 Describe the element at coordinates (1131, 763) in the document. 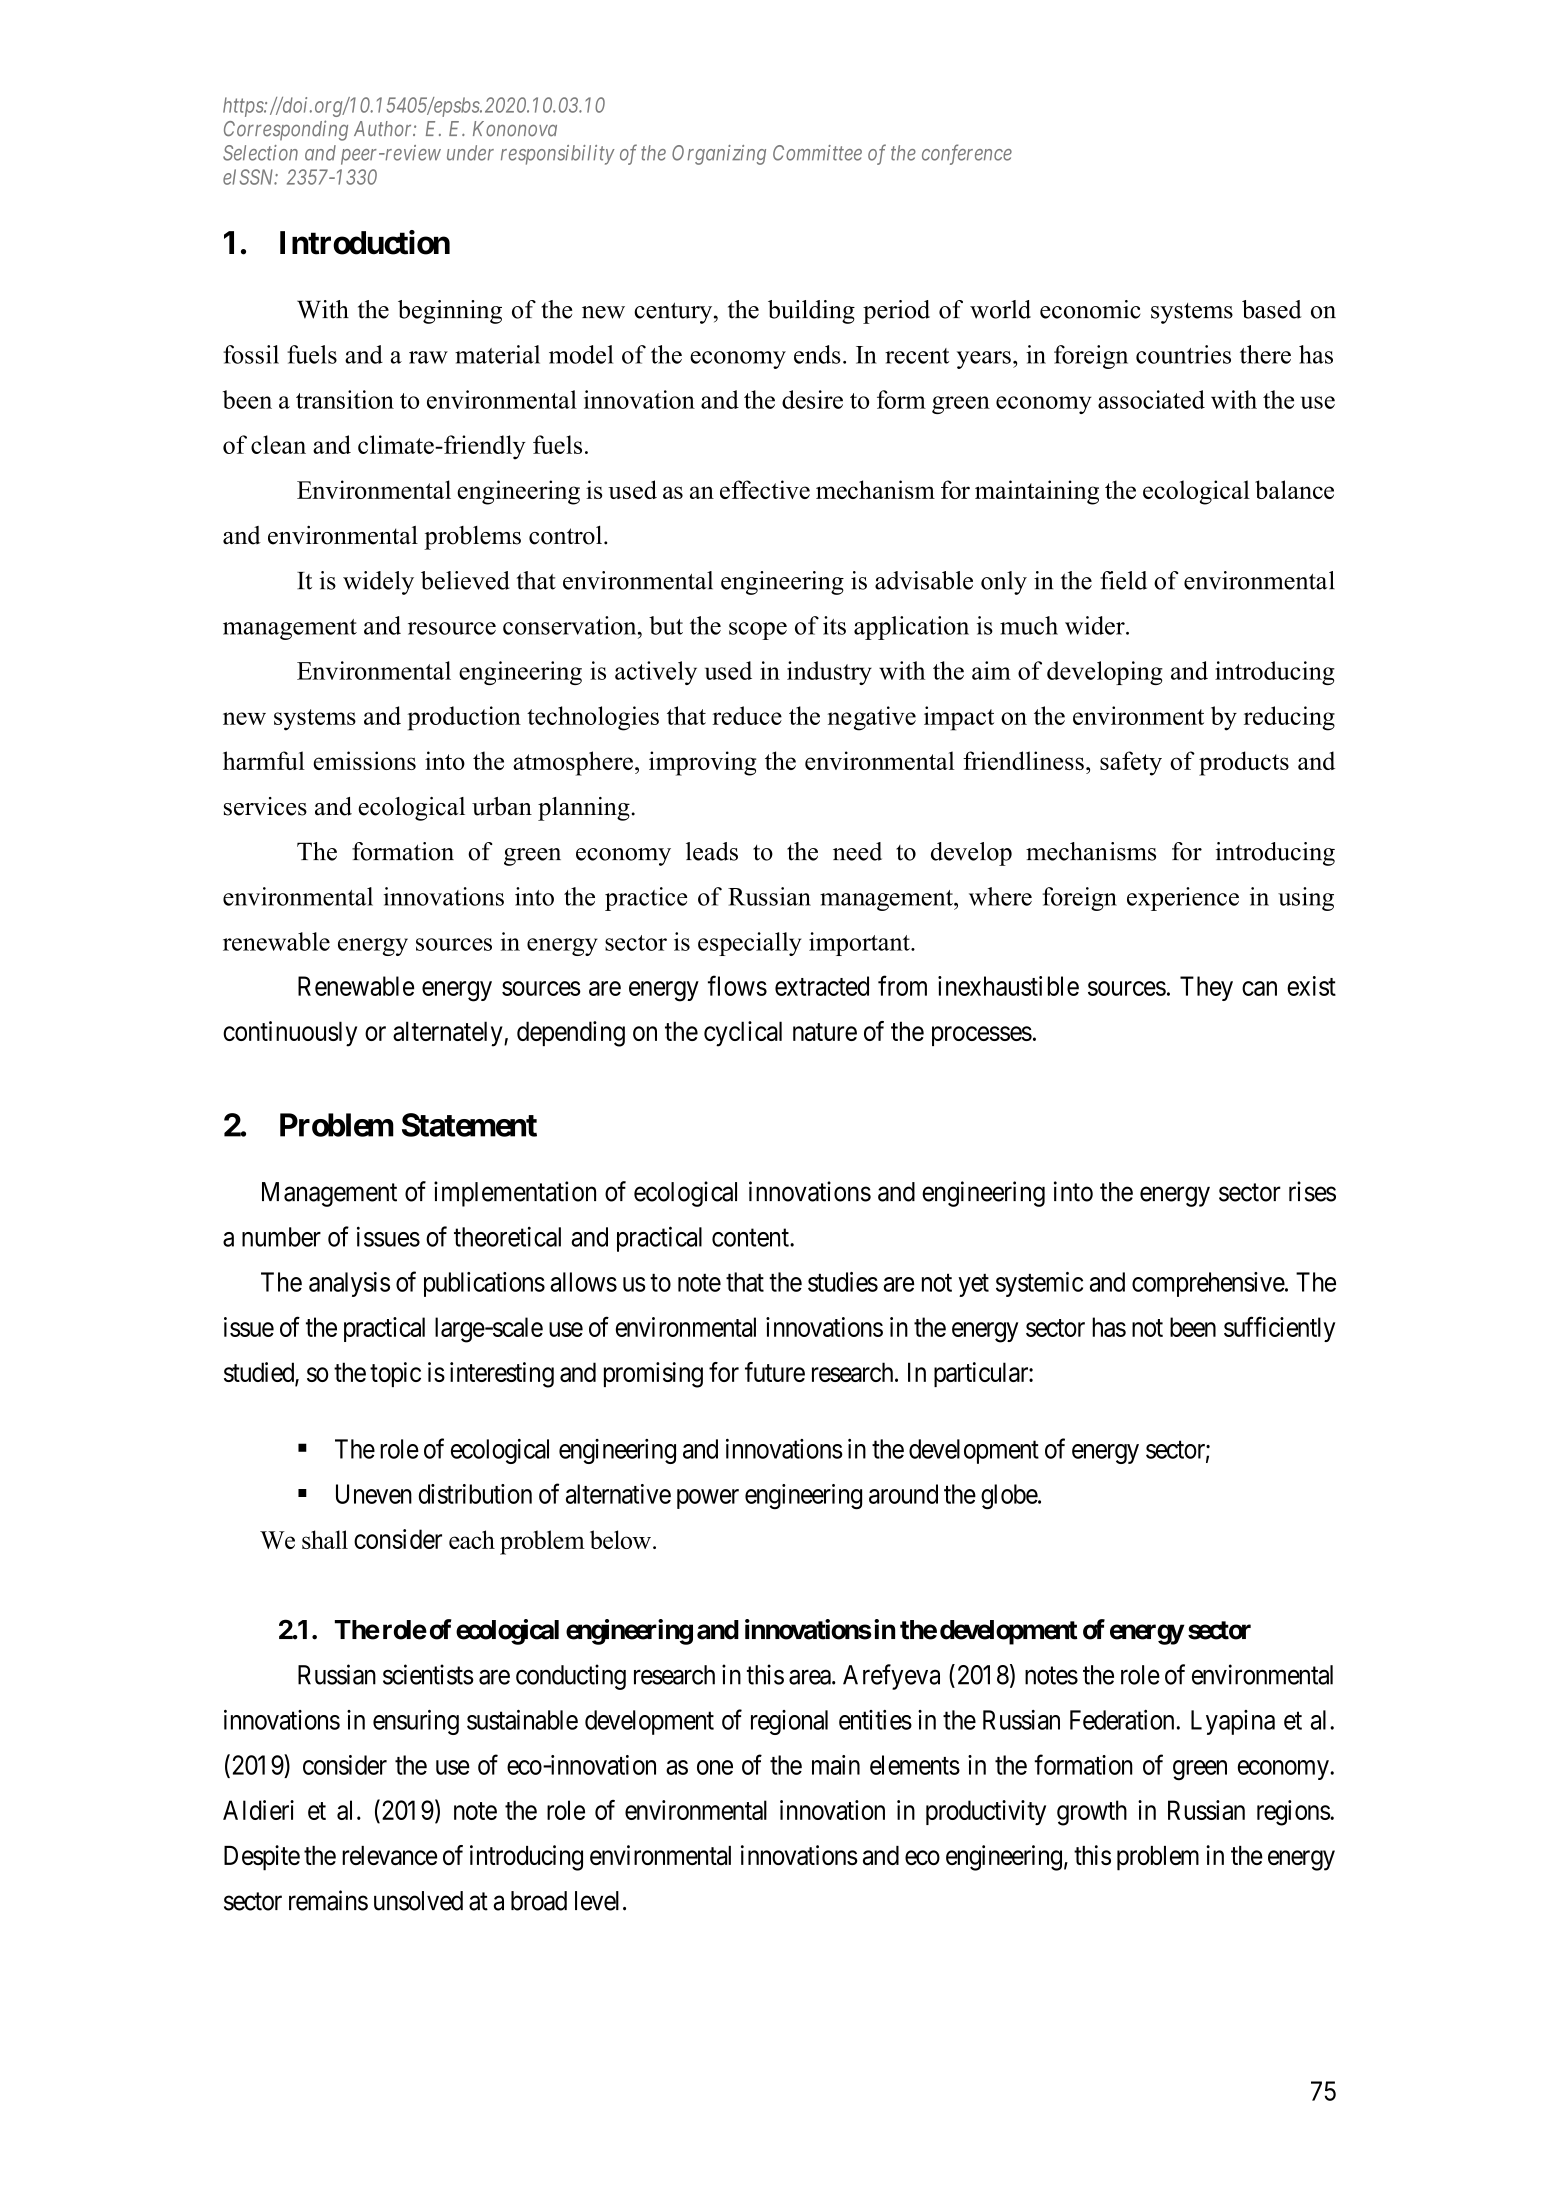

I see `safety` at that location.
